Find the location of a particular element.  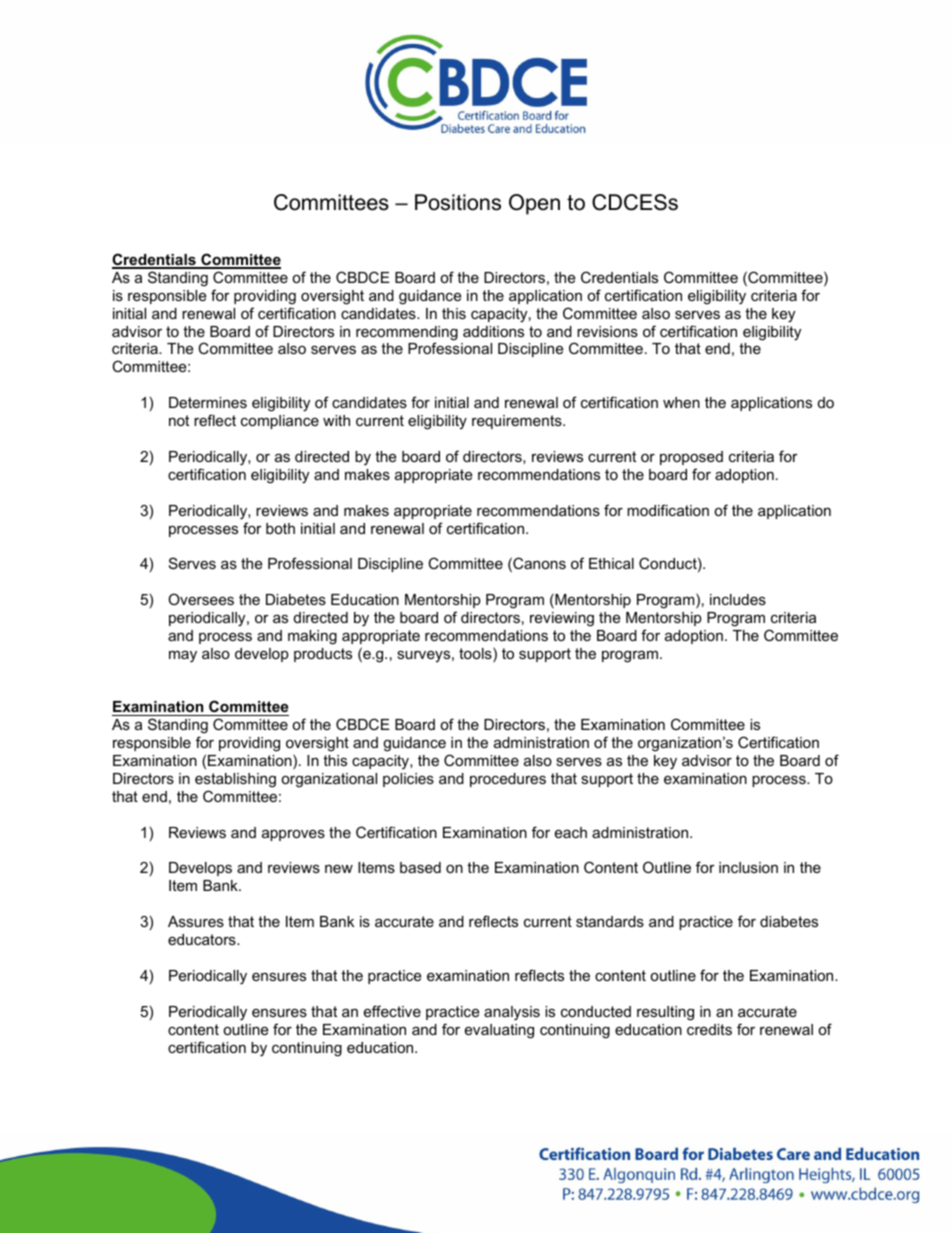

reviewing is located at coordinates (562, 619).
